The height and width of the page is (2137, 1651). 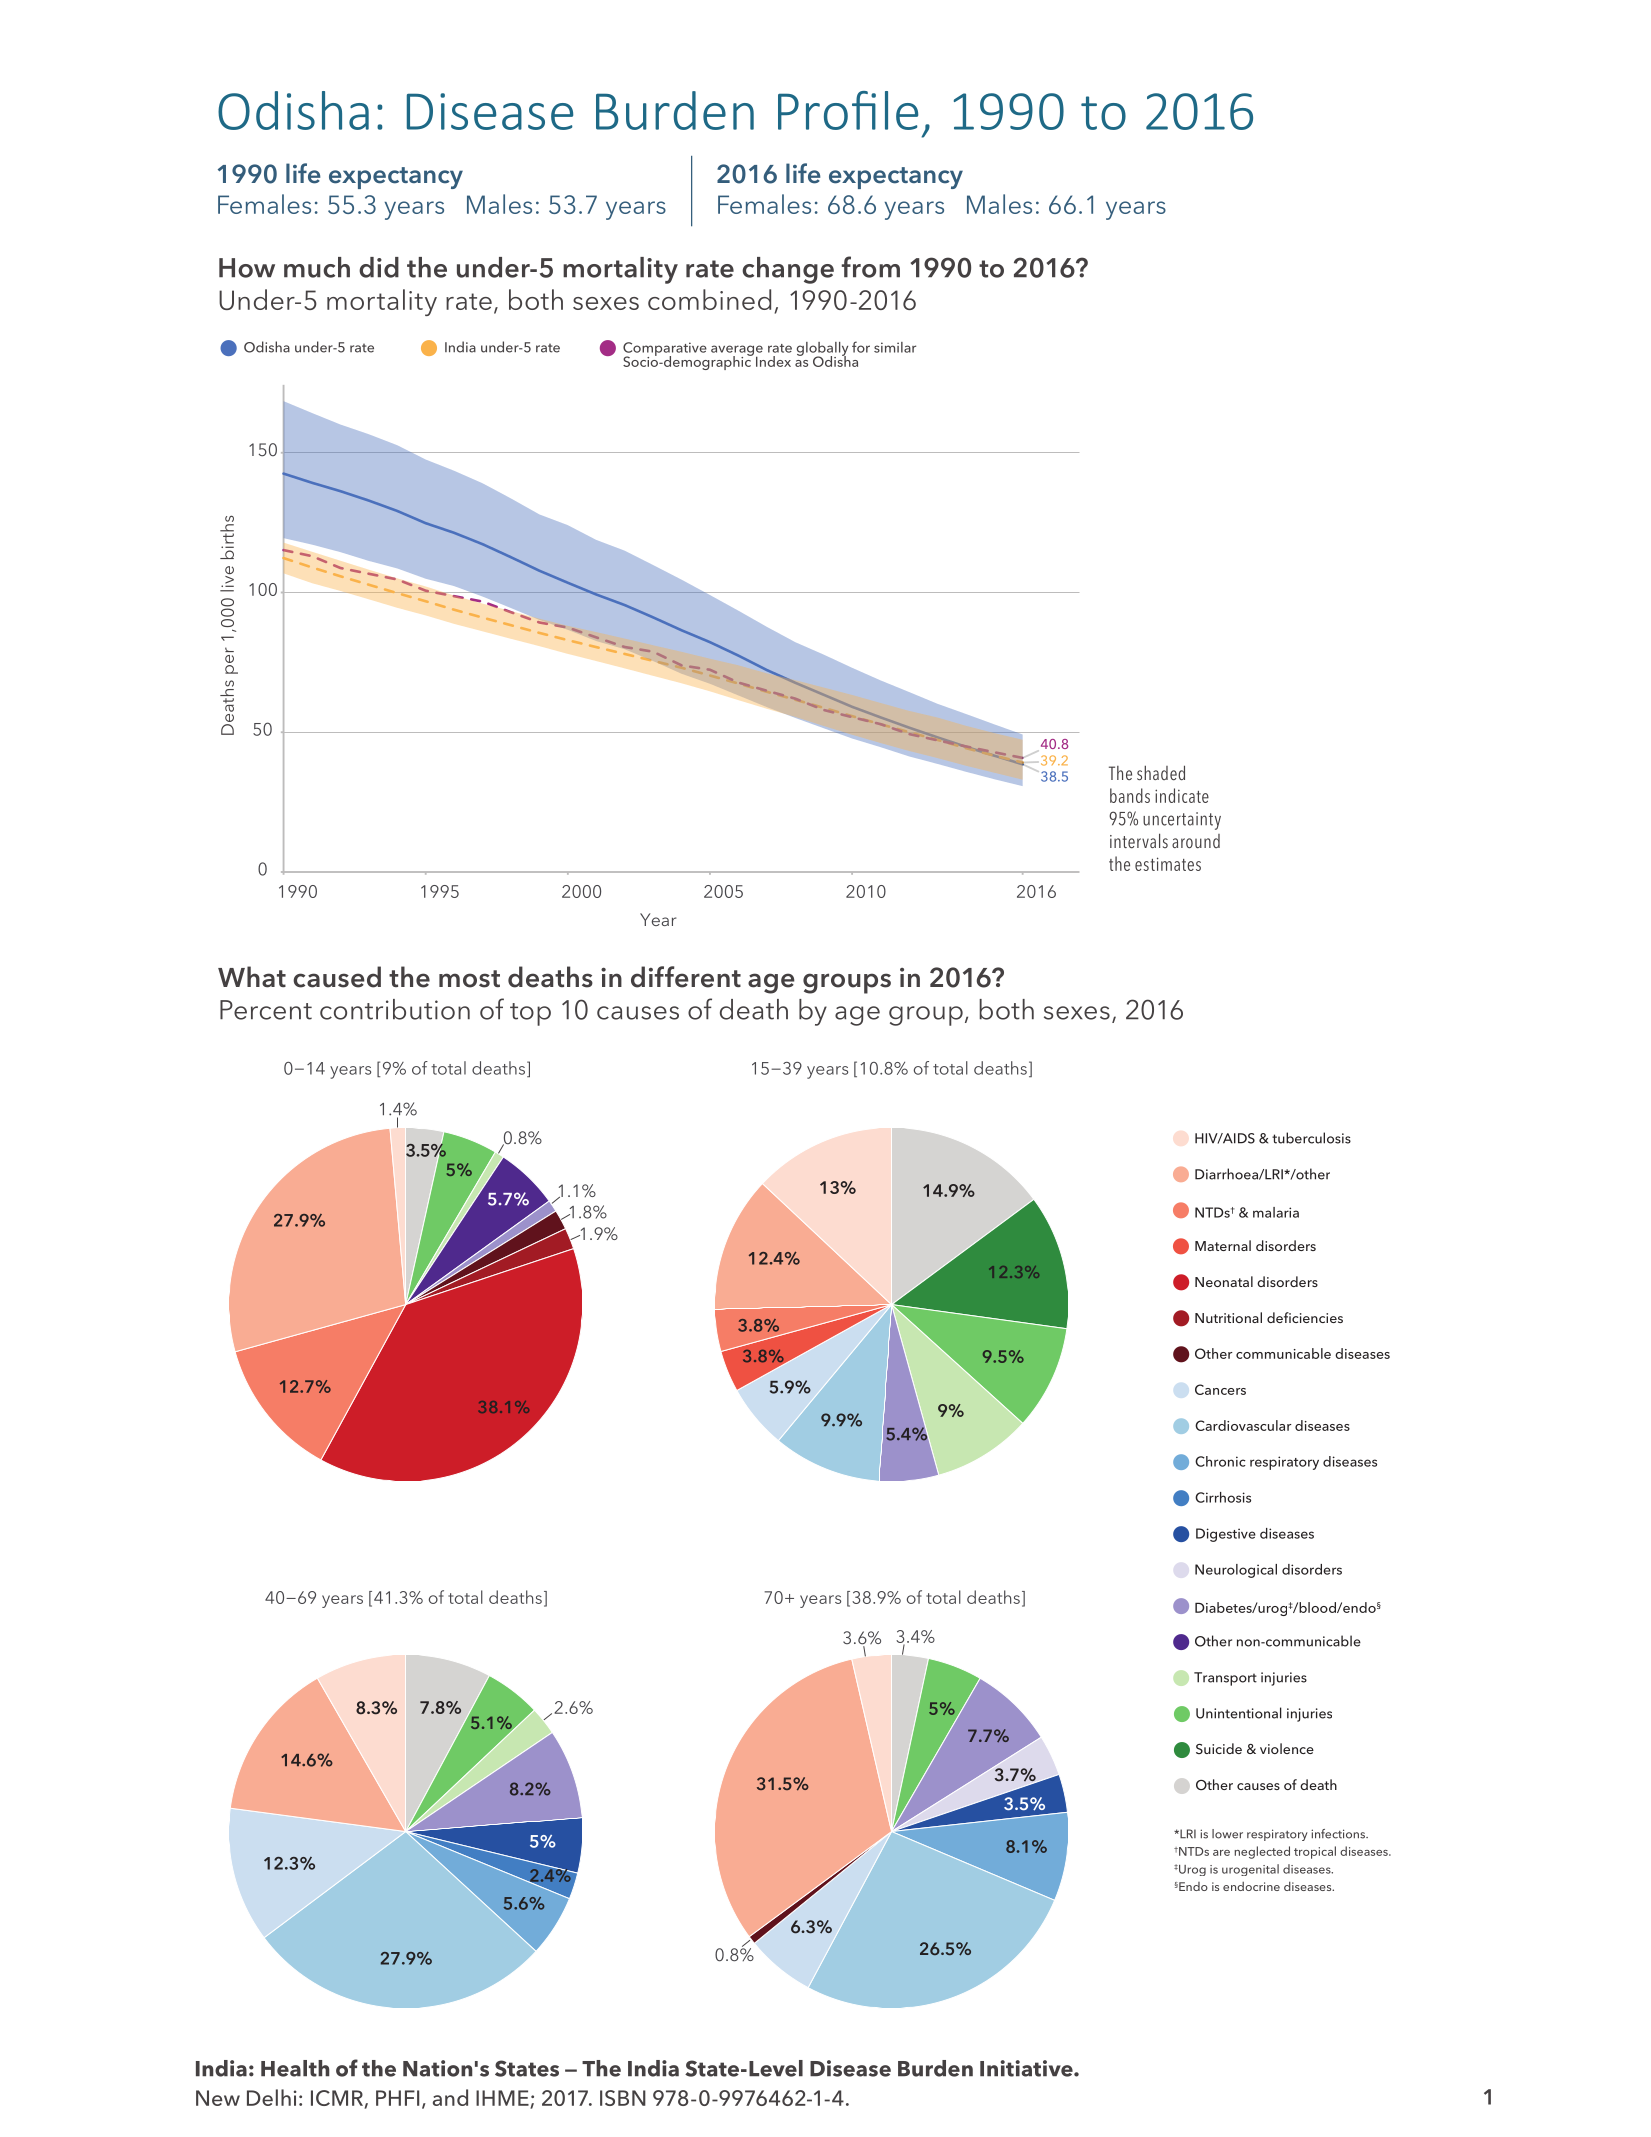 I want to click on Cancers, so click(x=1220, y=1389).
